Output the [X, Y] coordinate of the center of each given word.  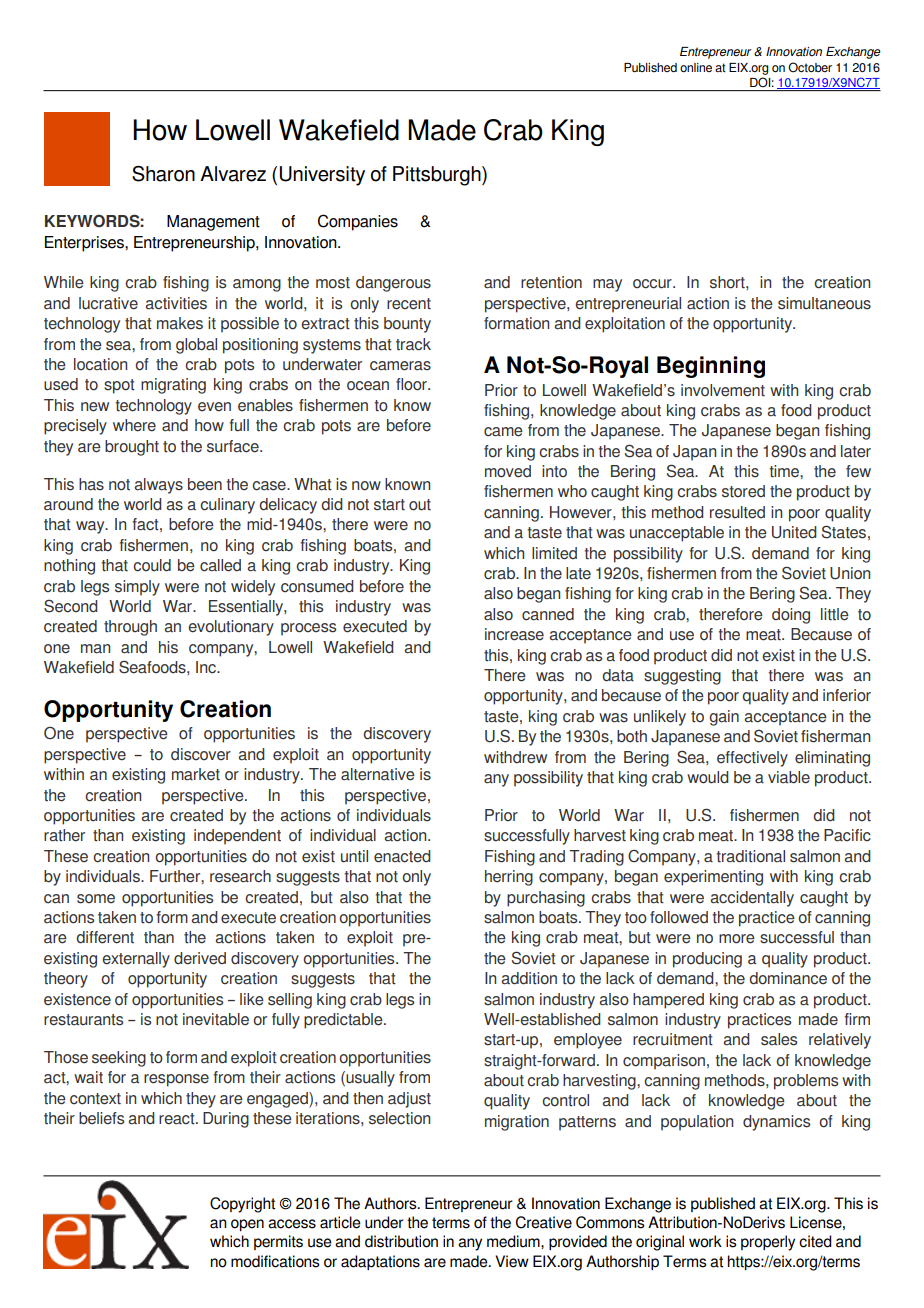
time [785, 471]
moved [508, 471]
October [810, 67]
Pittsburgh [438, 176]
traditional [750, 856]
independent [237, 837]
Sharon [163, 174]
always [158, 486]
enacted [402, 856]
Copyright [242, 1205]
